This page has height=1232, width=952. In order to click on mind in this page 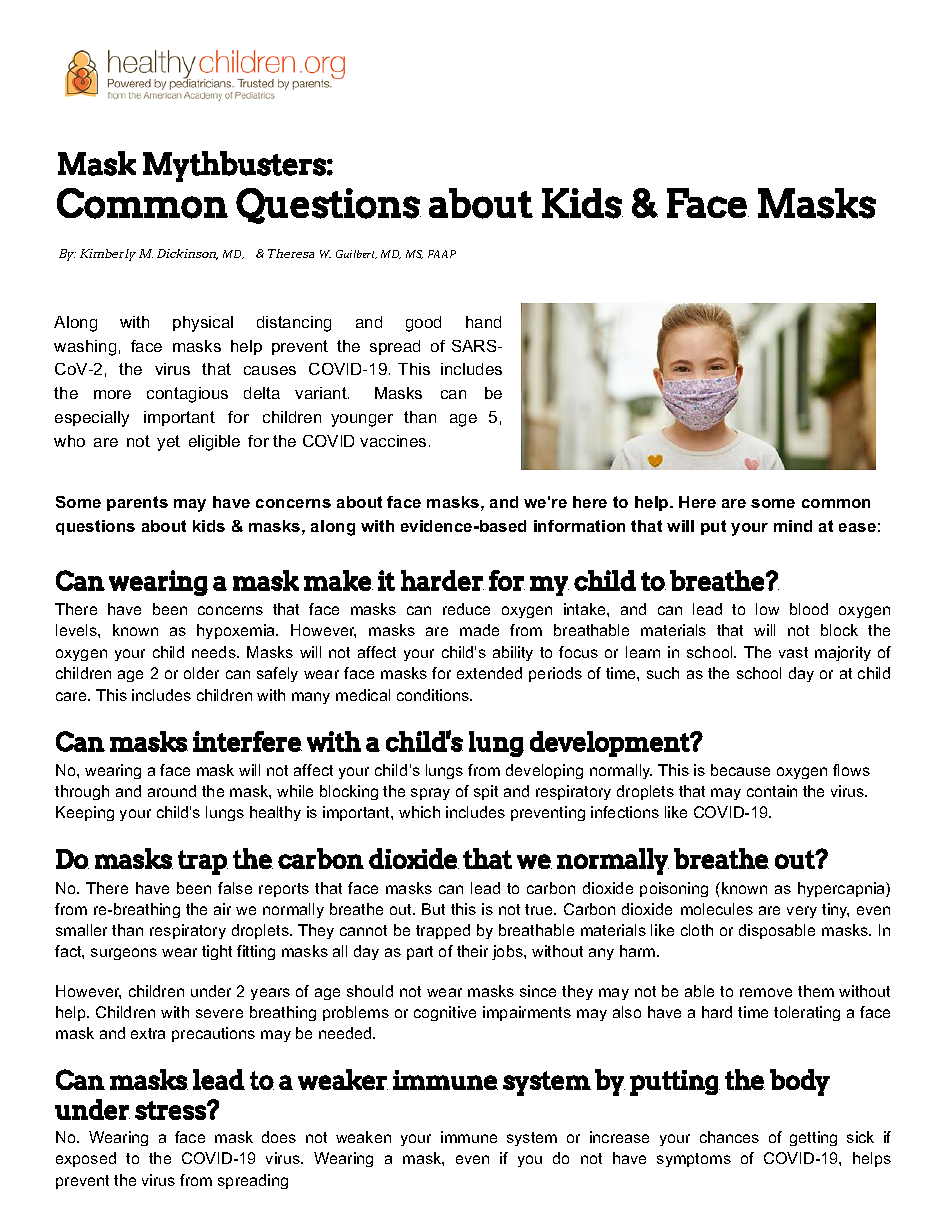, I will do `click(793, 526)`.
